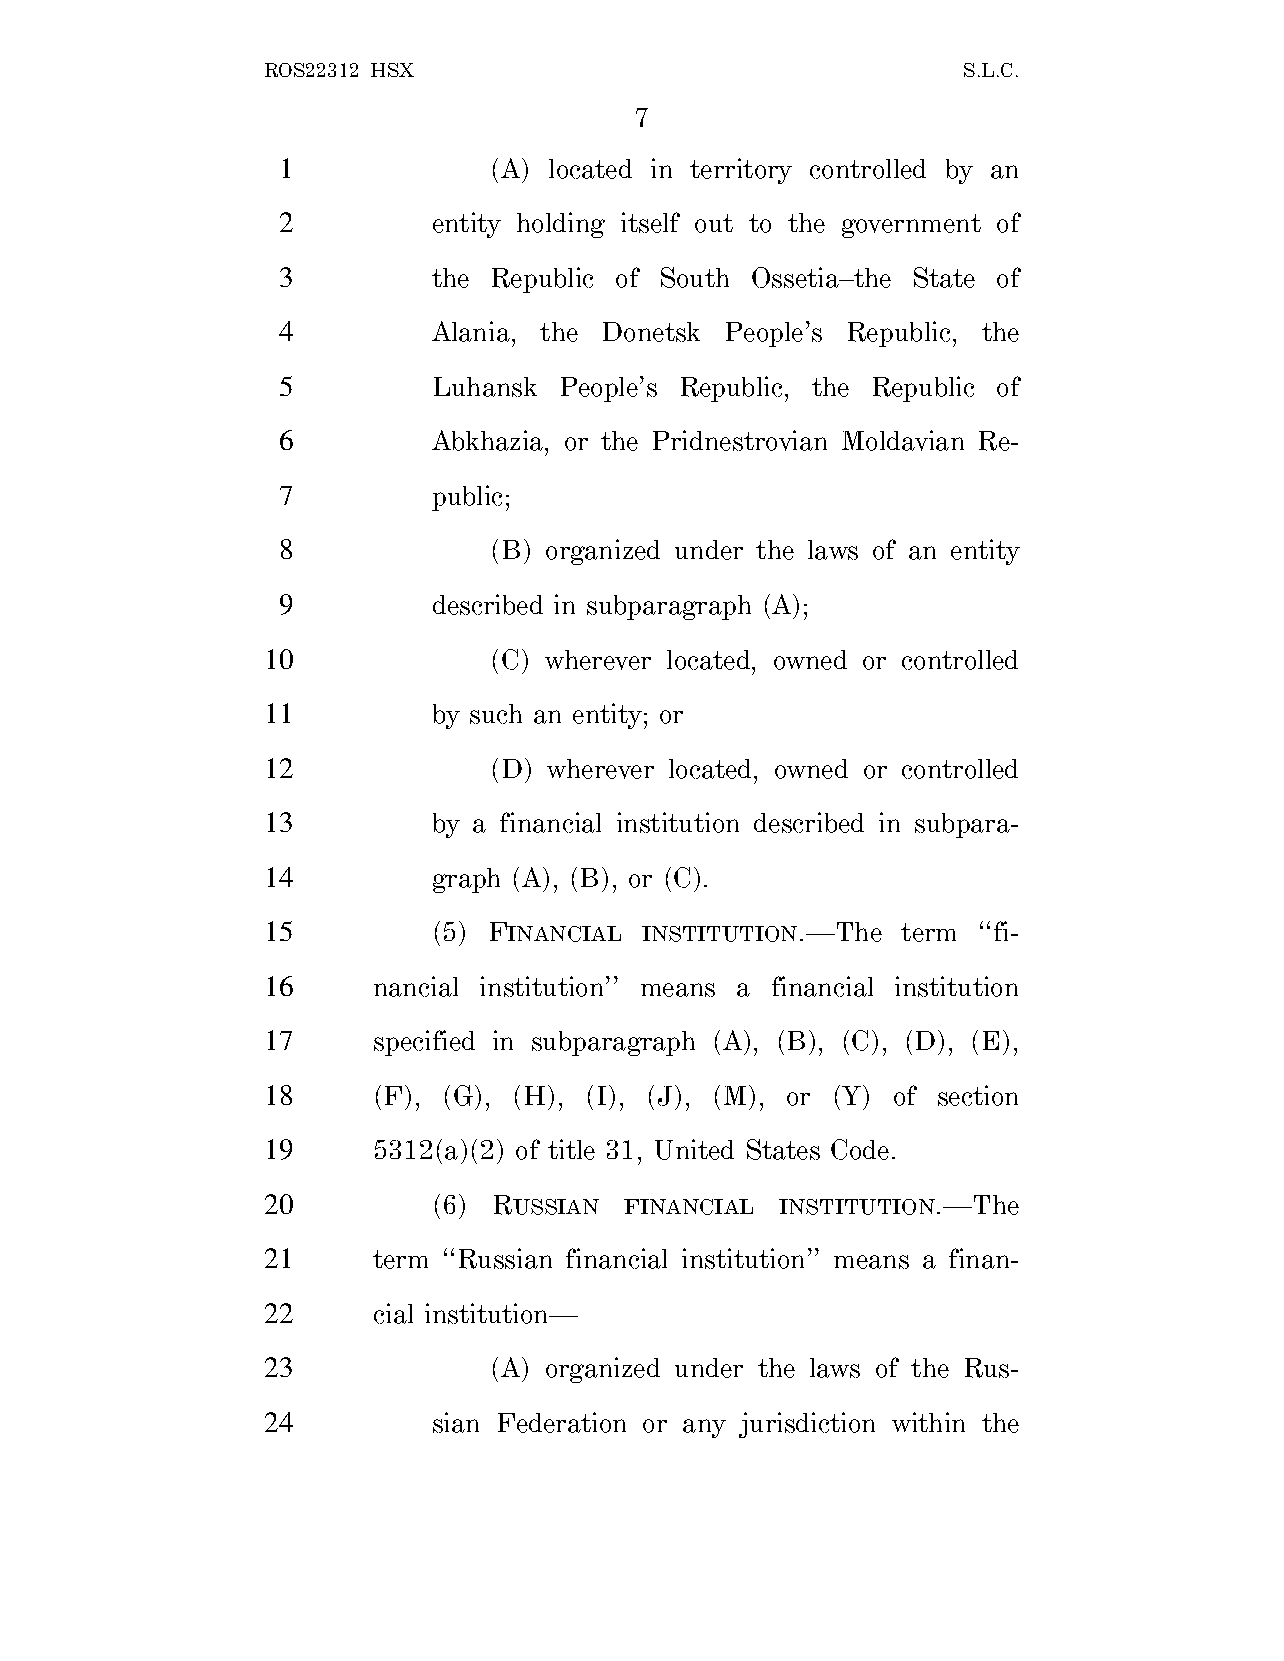  Describe the element at coordinates (496, 714) in the image. I see `such` at that location.
